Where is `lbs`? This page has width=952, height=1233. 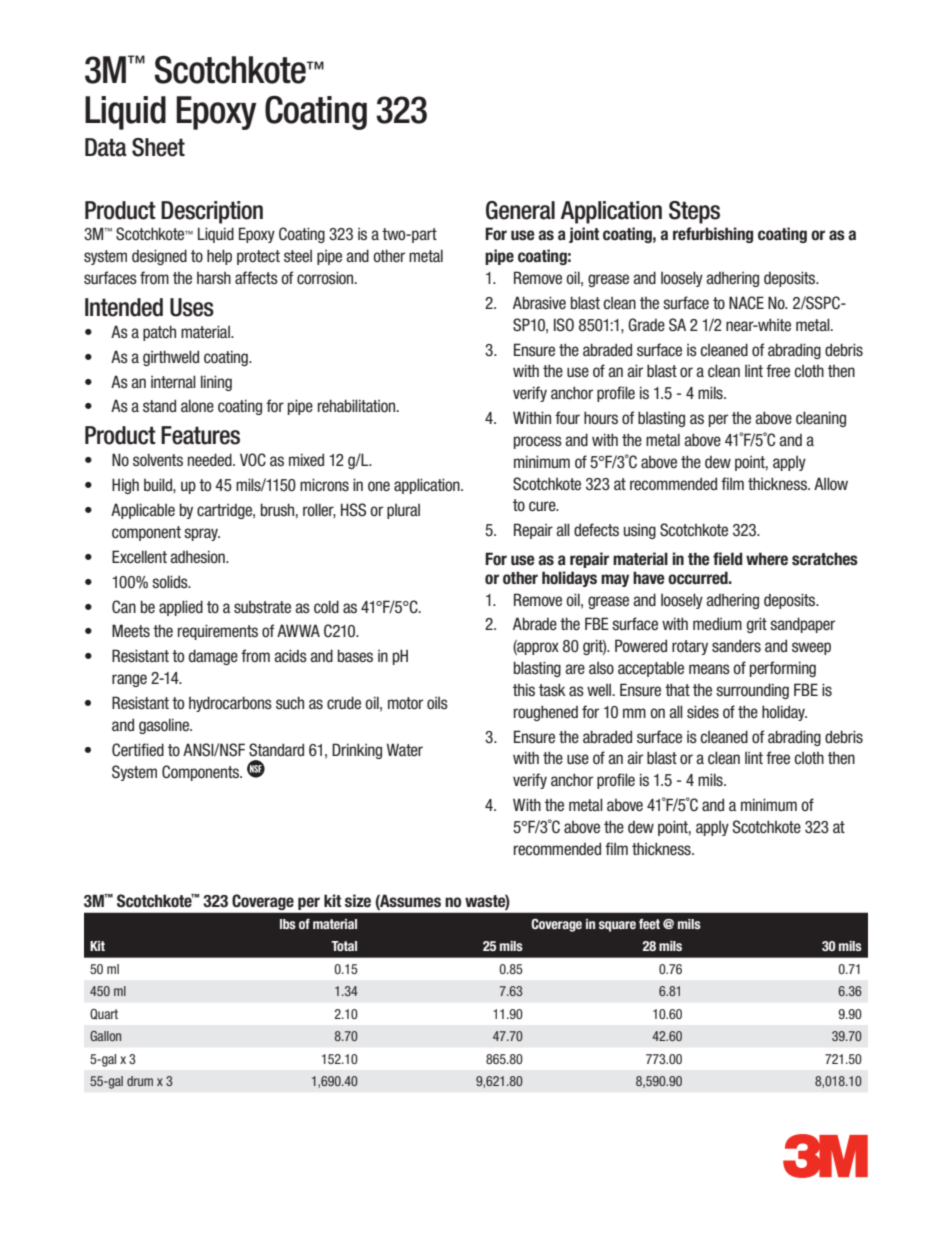
lbs is located at coordinates (288, 924).
